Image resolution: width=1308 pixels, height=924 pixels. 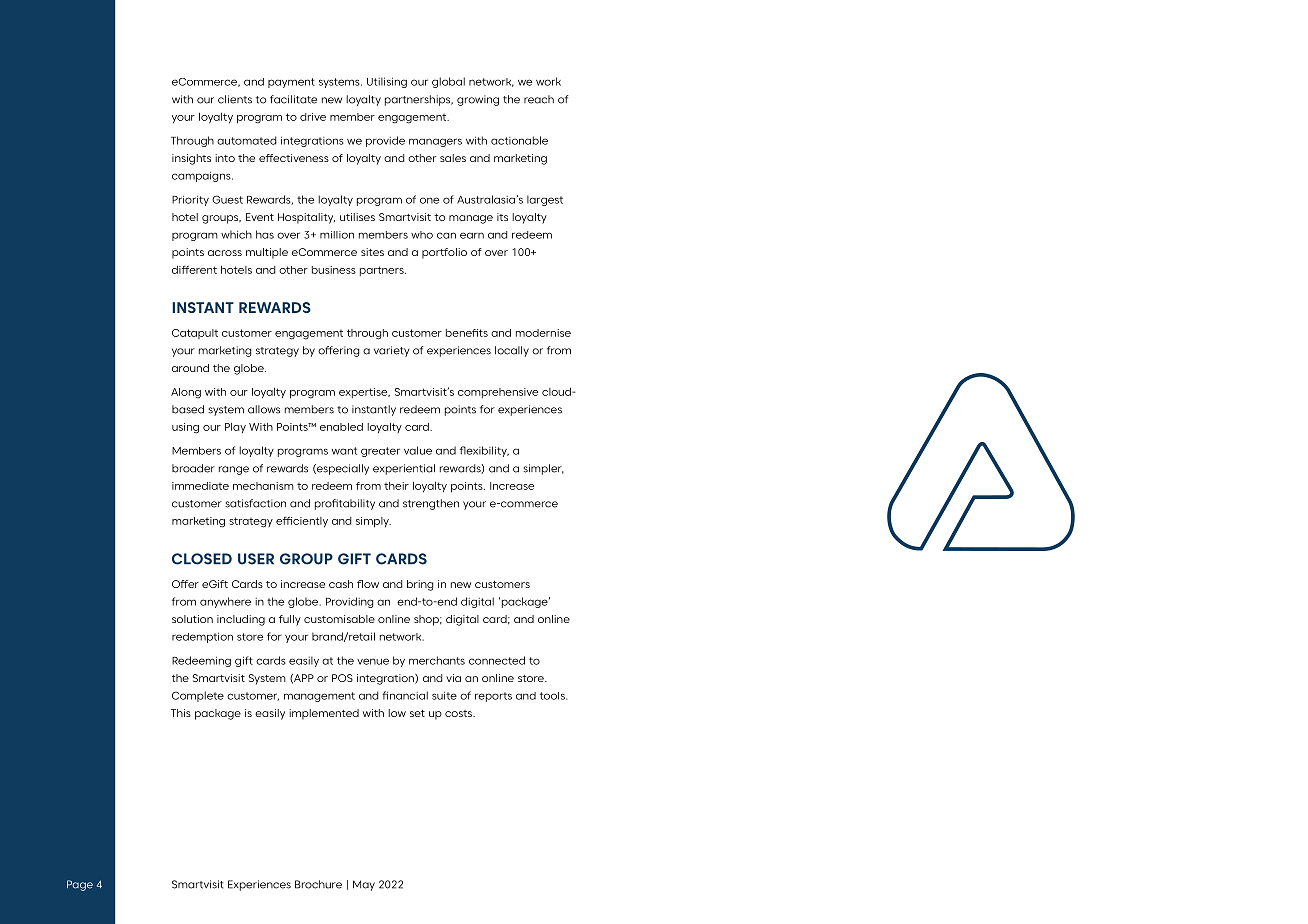 What do you see at coordinates (194, 269) in the document?
I see `different` at bounding box center [194, 269].
